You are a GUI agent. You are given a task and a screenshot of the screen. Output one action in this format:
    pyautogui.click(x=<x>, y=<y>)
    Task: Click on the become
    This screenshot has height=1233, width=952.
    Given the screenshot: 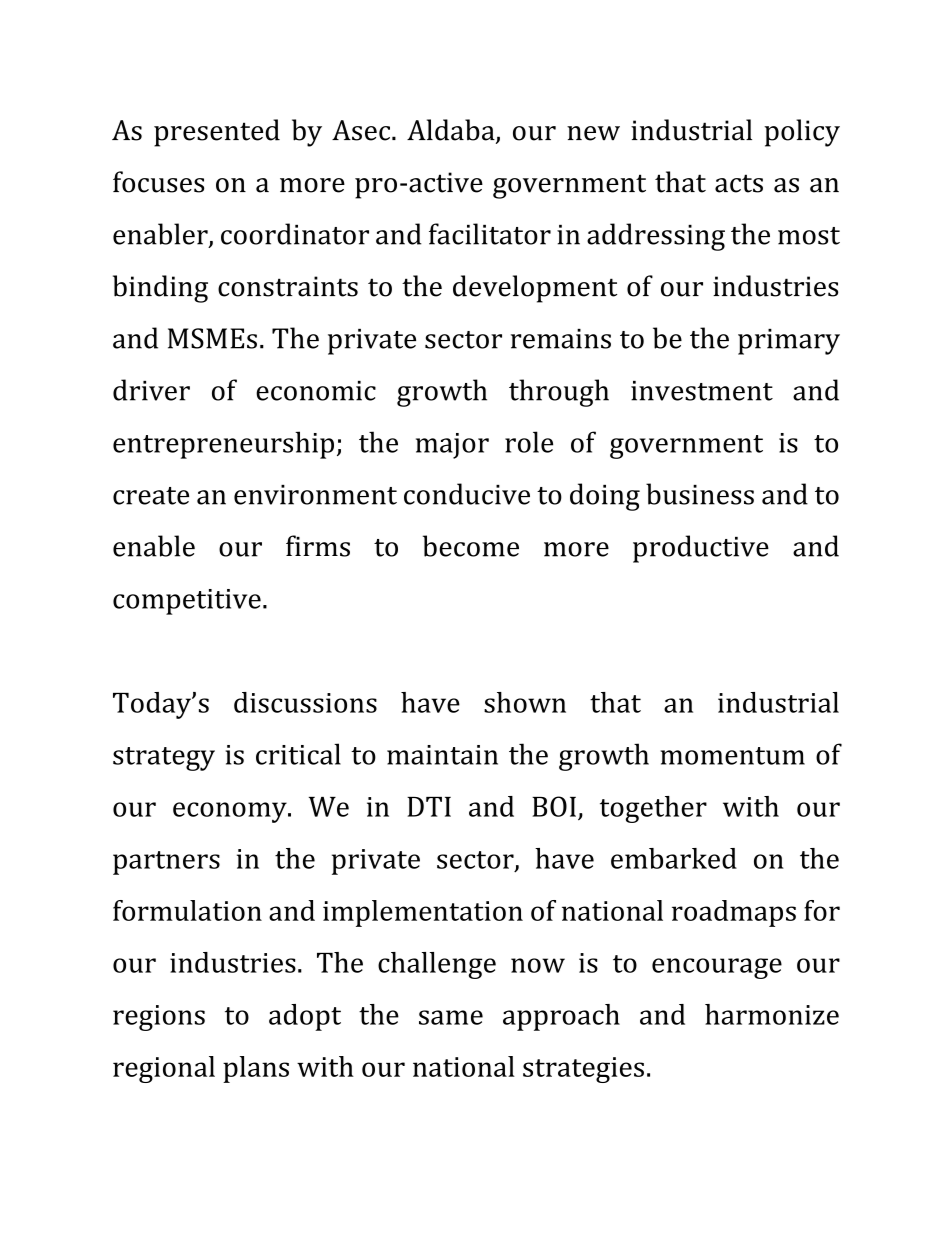 What is the action you would take?
    pyautogui.click(x=471, y=546)
